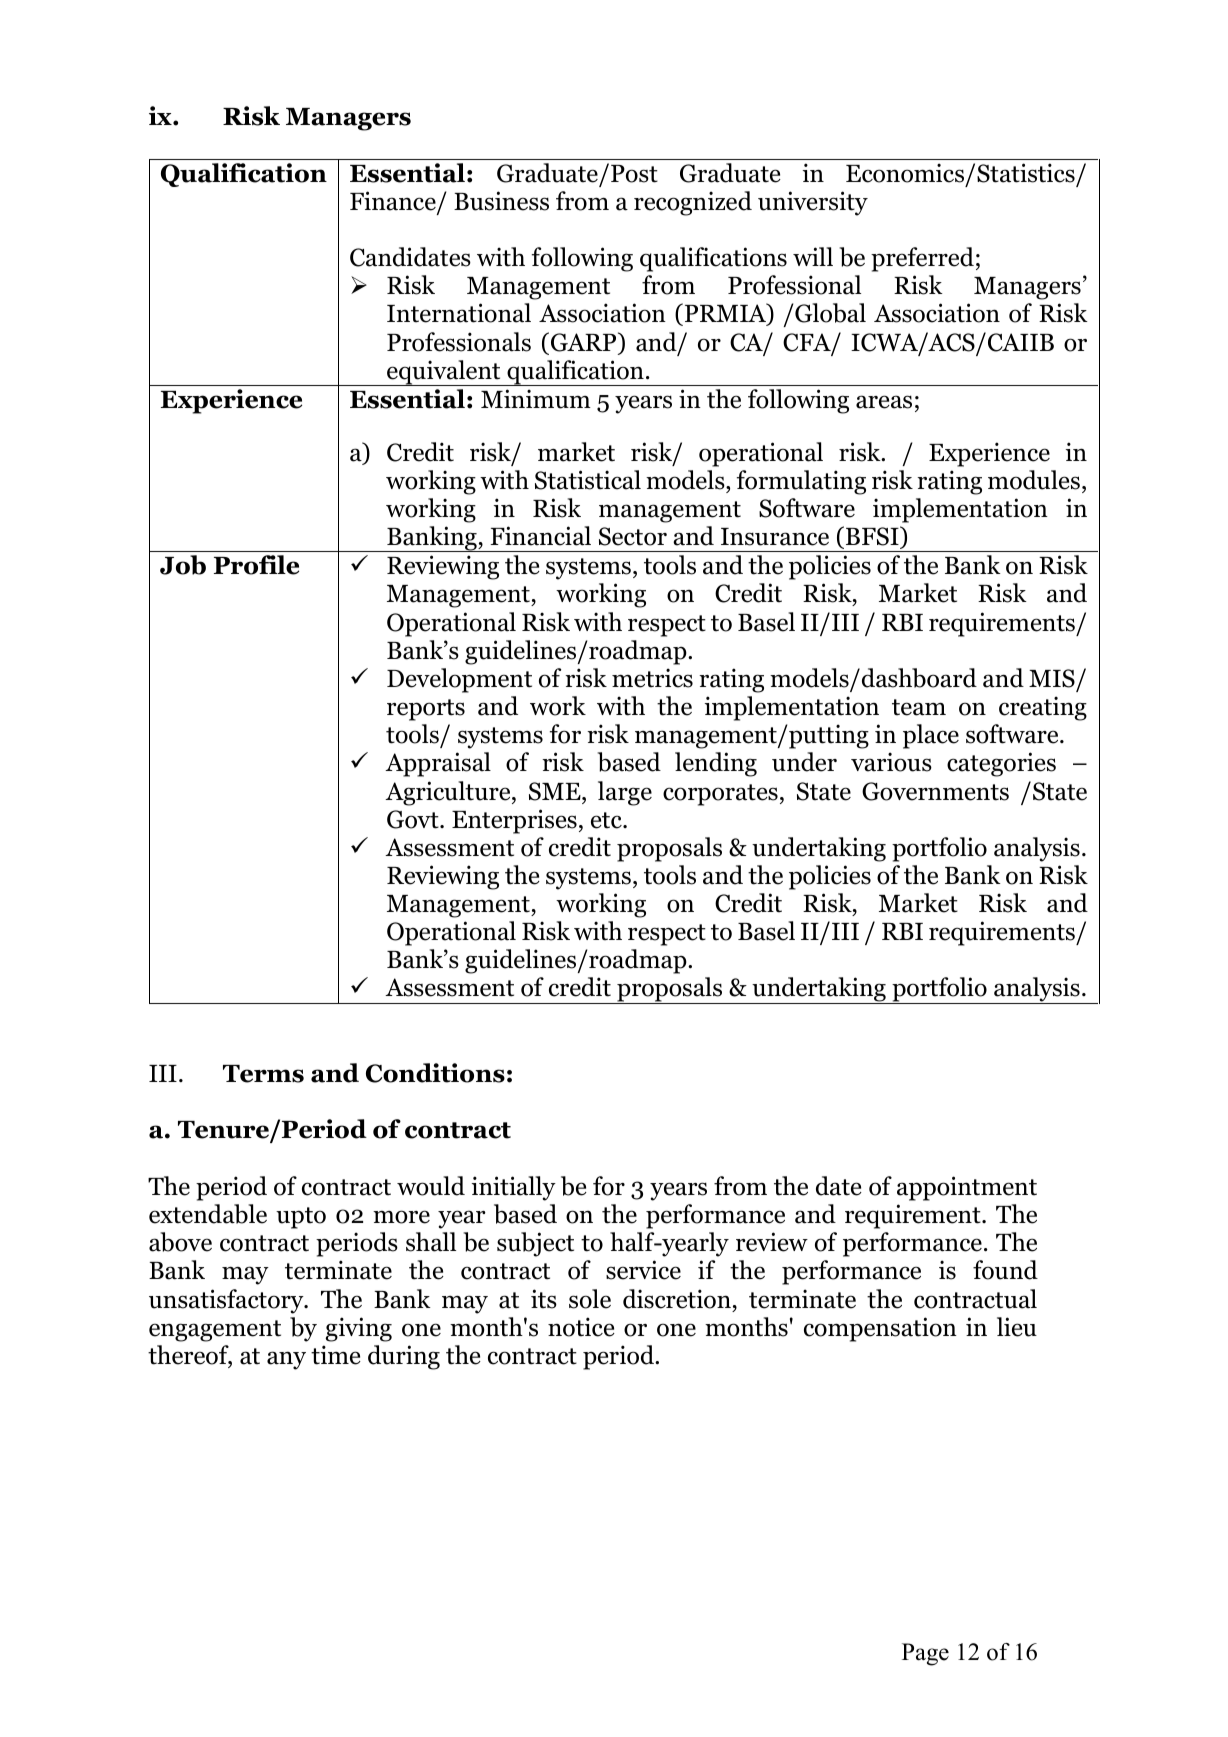  I want to click on preferred, so click(922, 259).
